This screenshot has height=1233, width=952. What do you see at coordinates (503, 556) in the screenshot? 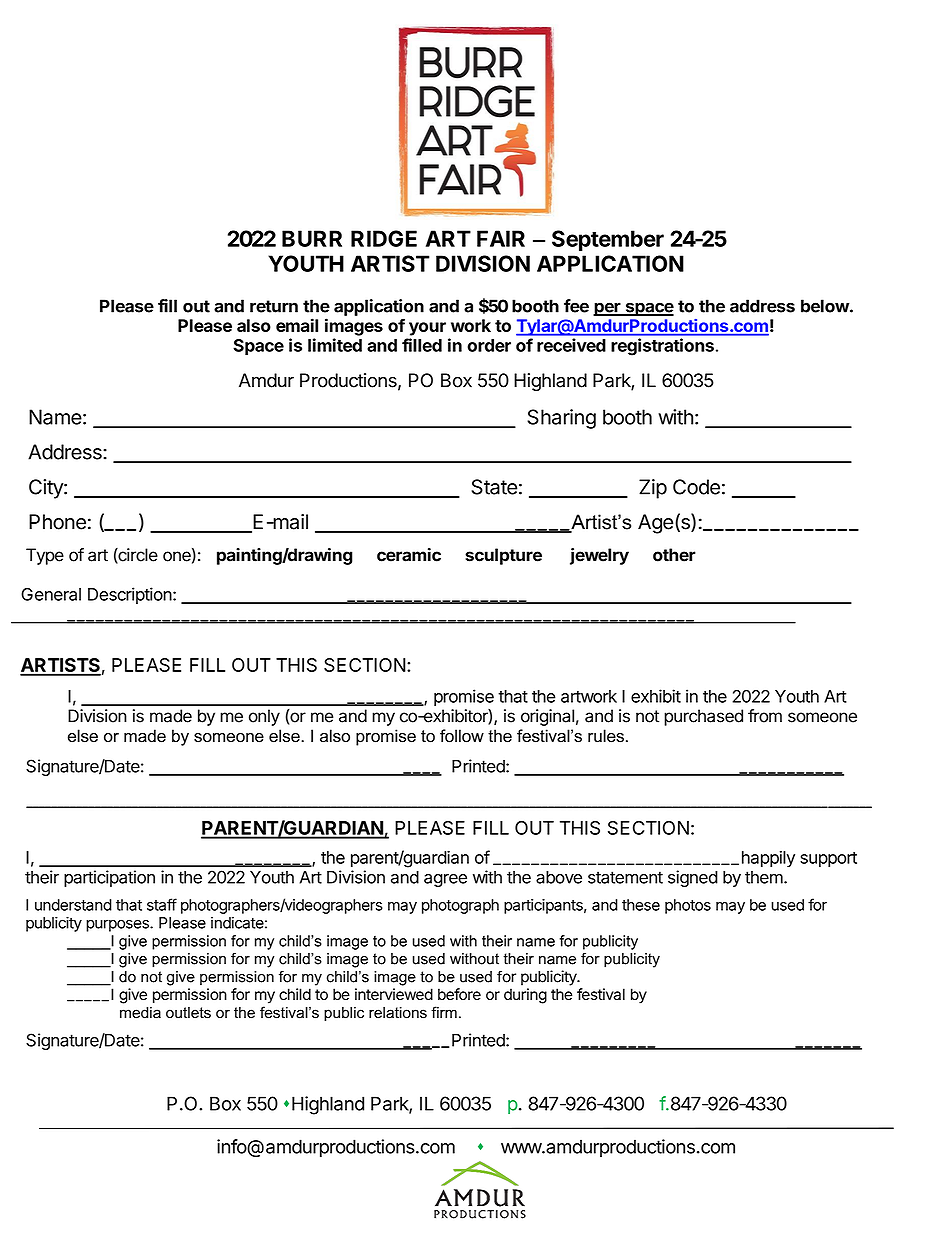
I see `sculpture` at bounding box center [503, 556].
